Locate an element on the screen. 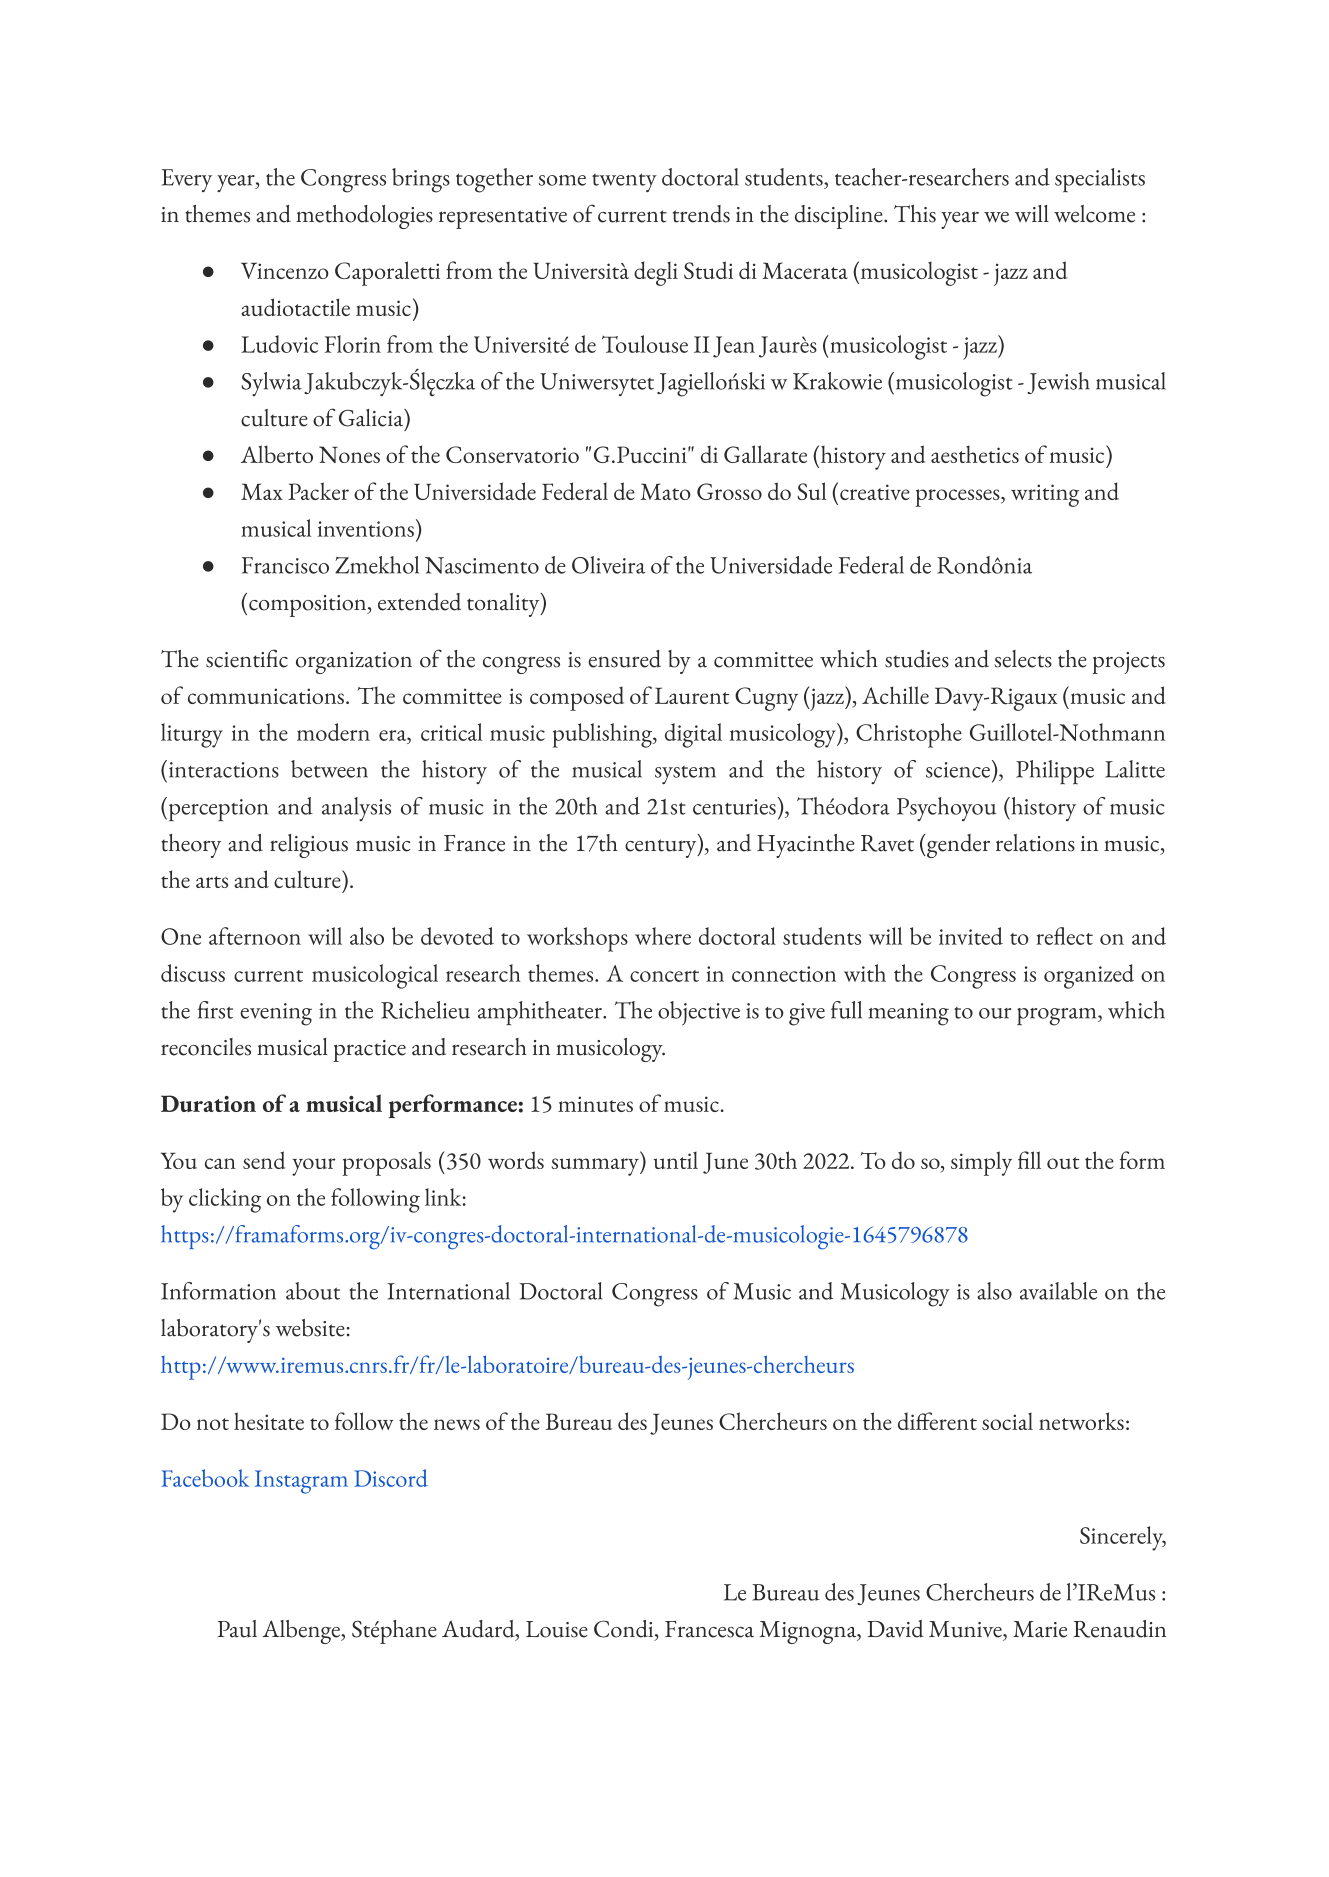 The height and width of the screenshot is (1877, 1329). Vincenzo is located at coordinates (285, 270).
